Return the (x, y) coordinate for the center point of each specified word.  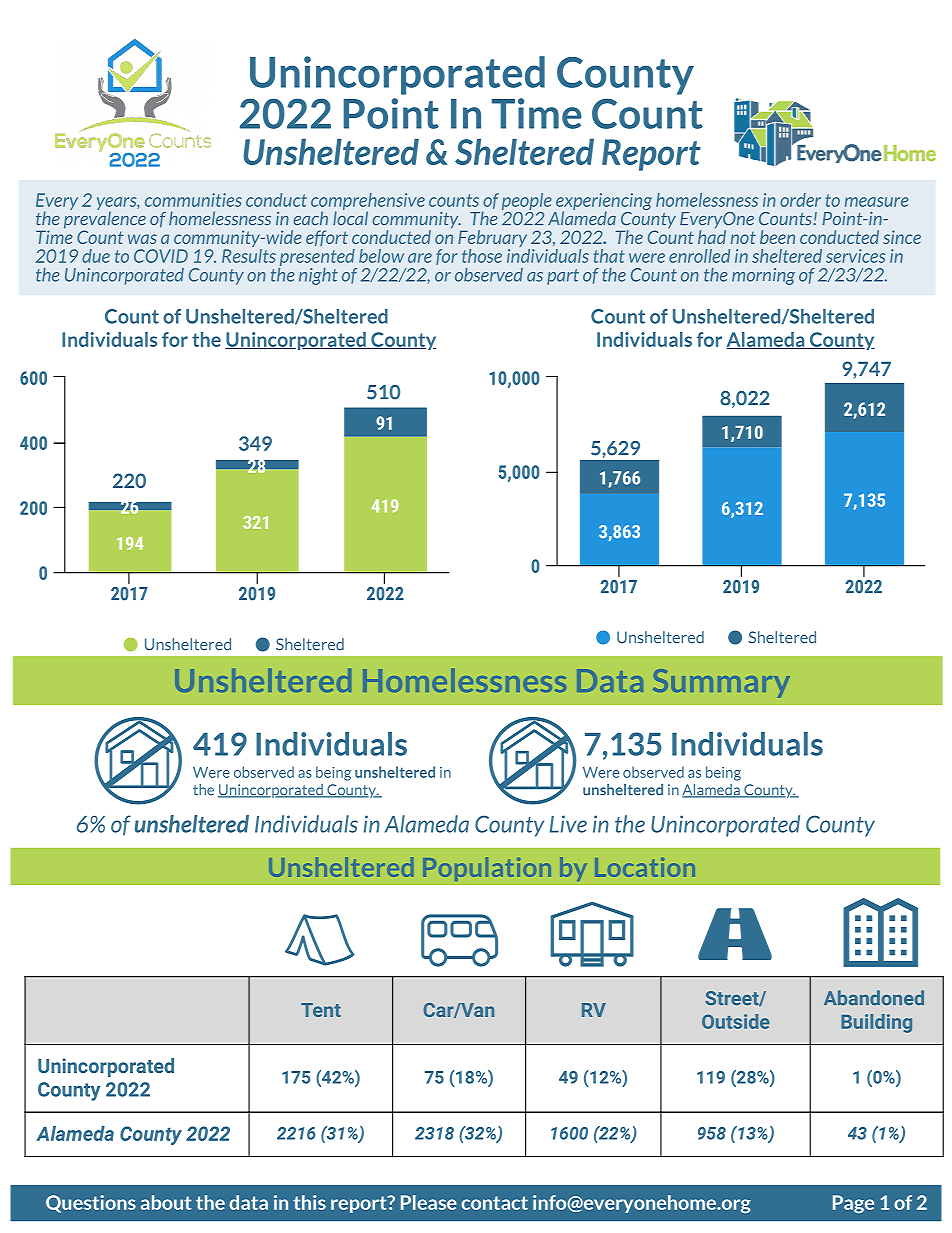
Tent (321, 1010)
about (166, 1202)
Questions (91, 1204)
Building (876, 1023)
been (777, 237)
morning (763, 276)
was (142, 239)
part (563, 277)
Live (568, 824)
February (494, 240)
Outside (736, 1021)
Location (645, 867)
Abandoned (874, 997)
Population (487, 869)
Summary (721, 683)
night (318, 276)
